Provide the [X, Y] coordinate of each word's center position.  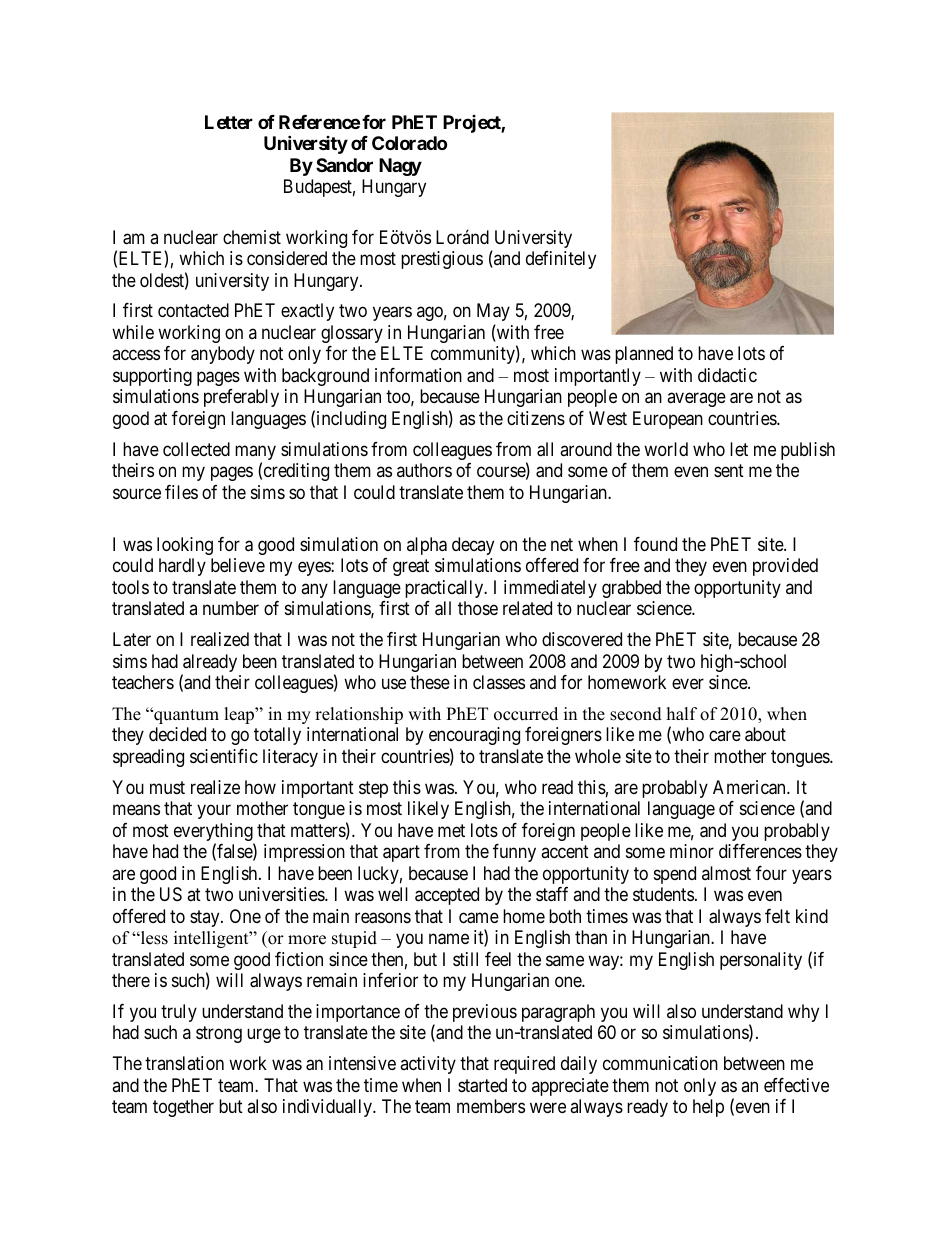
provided [785, 567]
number [231, 608]
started [482, 1085]
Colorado [409, 143]
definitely [561, 260]
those [478, 608]
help [708, 1108]
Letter [229, 122]
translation [184, 1063]
